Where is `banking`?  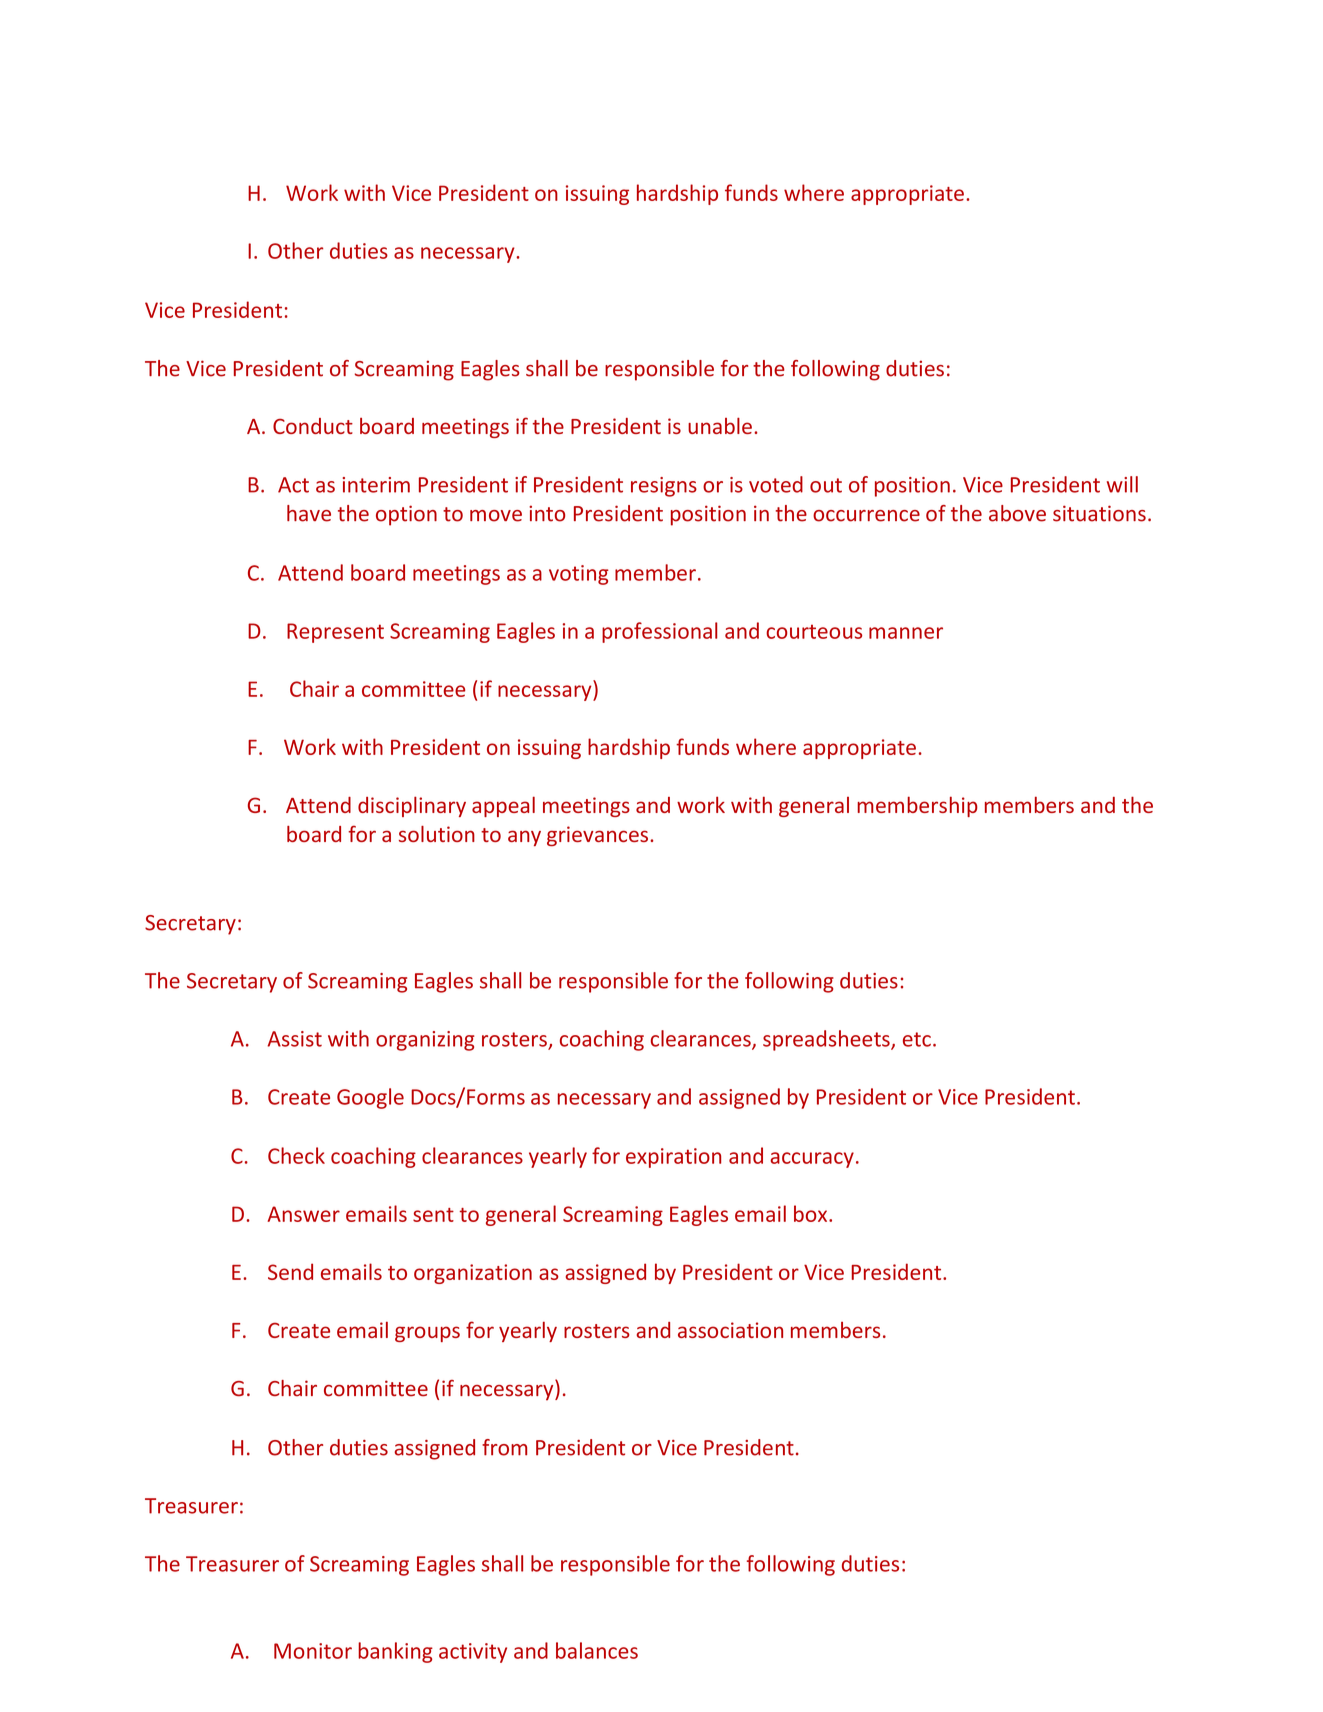
banking is located at coordinates (395, 1652).
